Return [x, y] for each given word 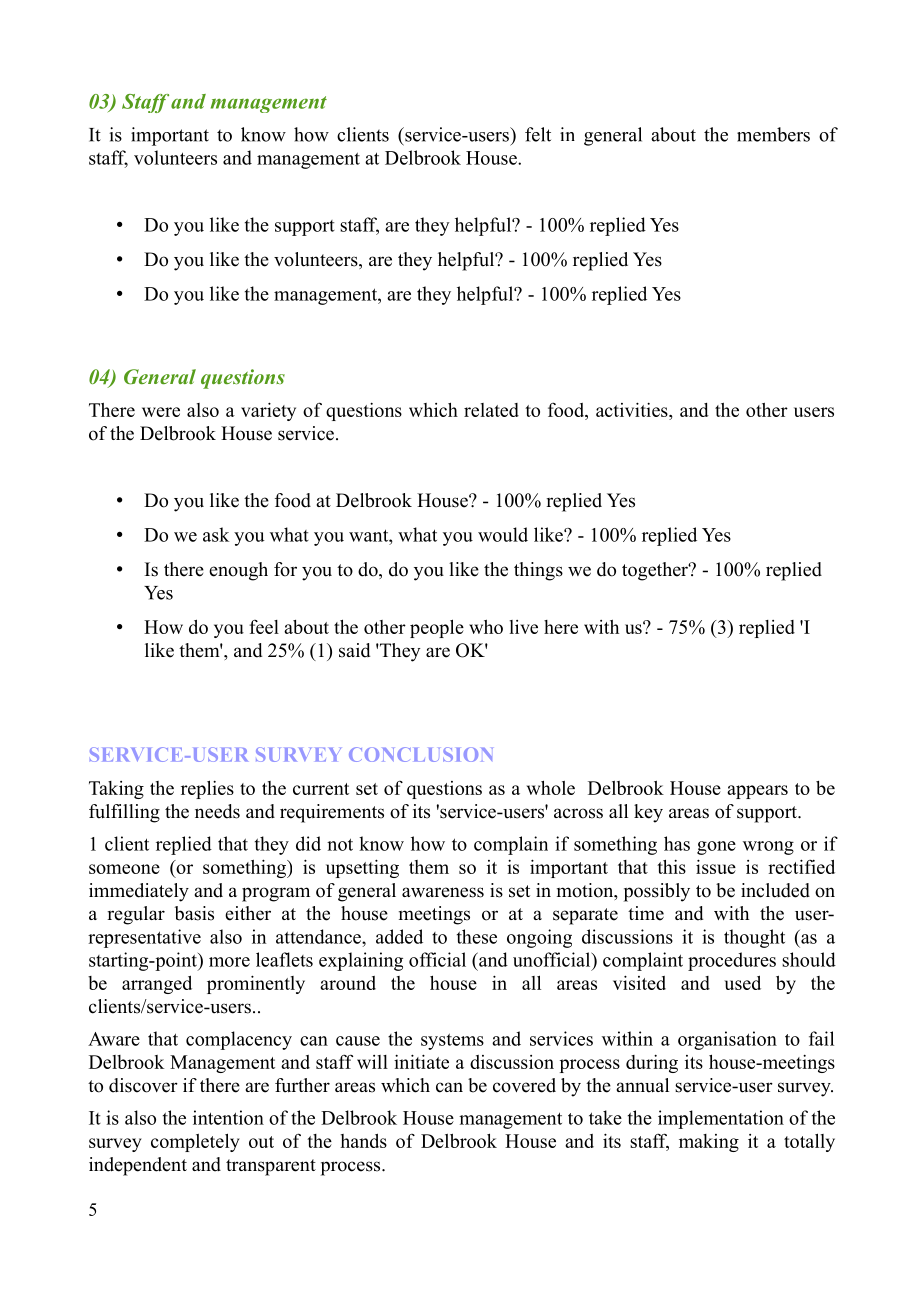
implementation [721, 1119]
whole [551, 787]
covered [524, 1085]
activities [633, 411]
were [161, 412]
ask [216, 534]
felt [538, 134]
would [503, 534]
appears [757, 792]
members [773, 134]
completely [195, 1142]
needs [217, 811]
